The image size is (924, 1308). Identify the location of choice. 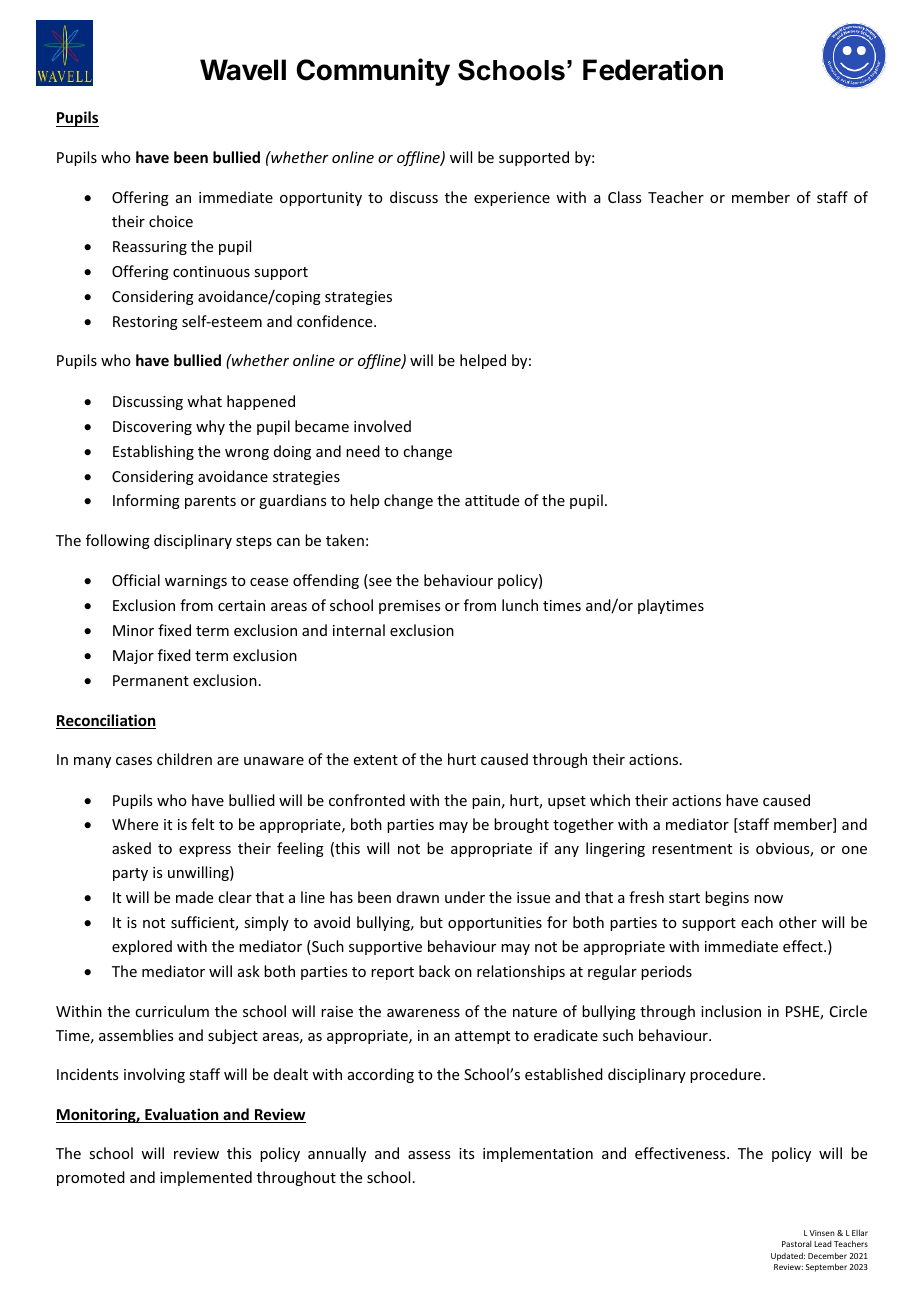
(171, 221).
